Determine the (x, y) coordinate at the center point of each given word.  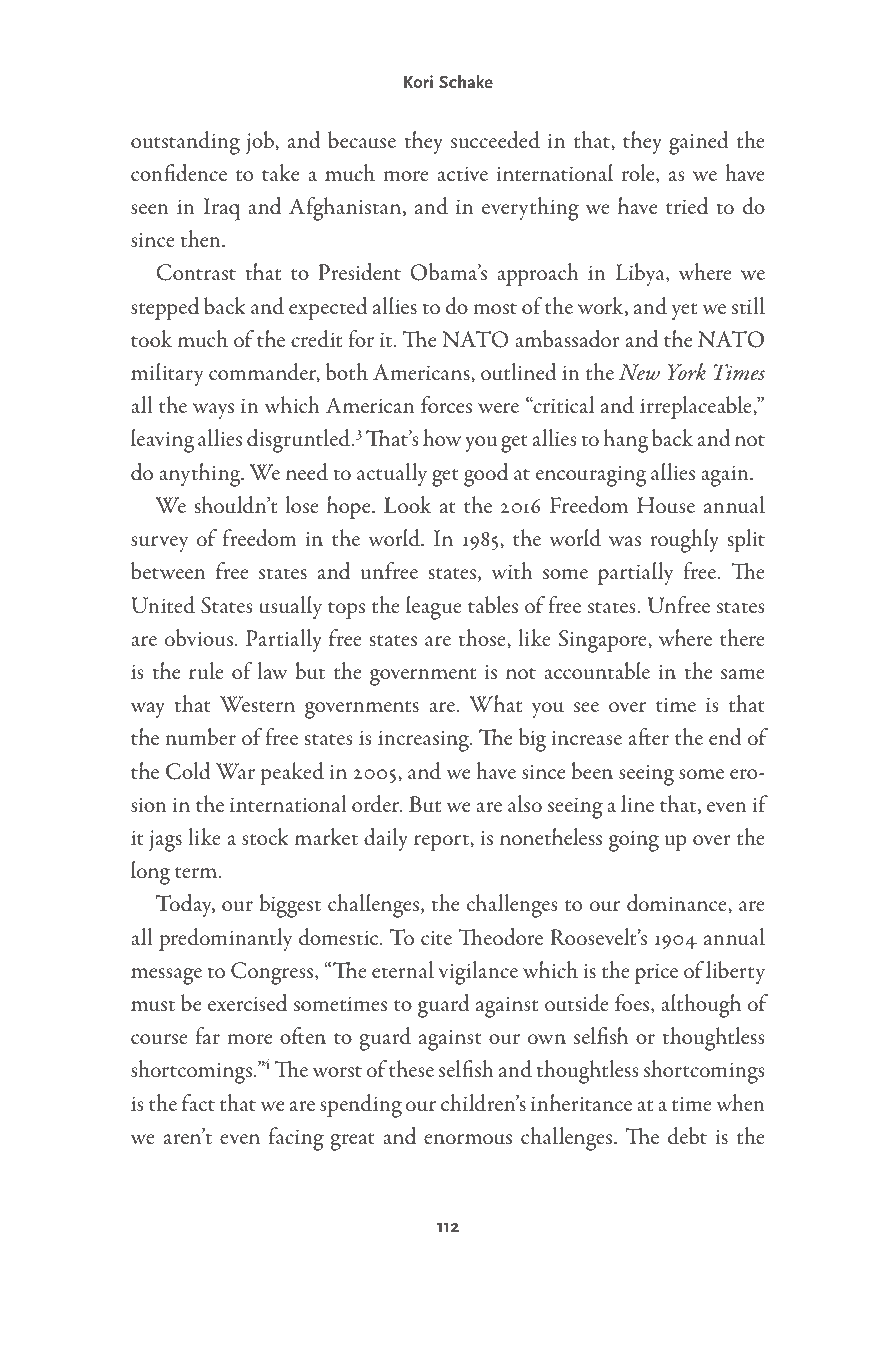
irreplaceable (697, 408)
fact (198, 1102)
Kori (418, 81)
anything (201, 475)
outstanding (185, 143)
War (235, 771)
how (442, 438)
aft (640, 736)
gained (699, 143)
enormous (468, 1139)
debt (687, 1136)
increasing (425, 741)
